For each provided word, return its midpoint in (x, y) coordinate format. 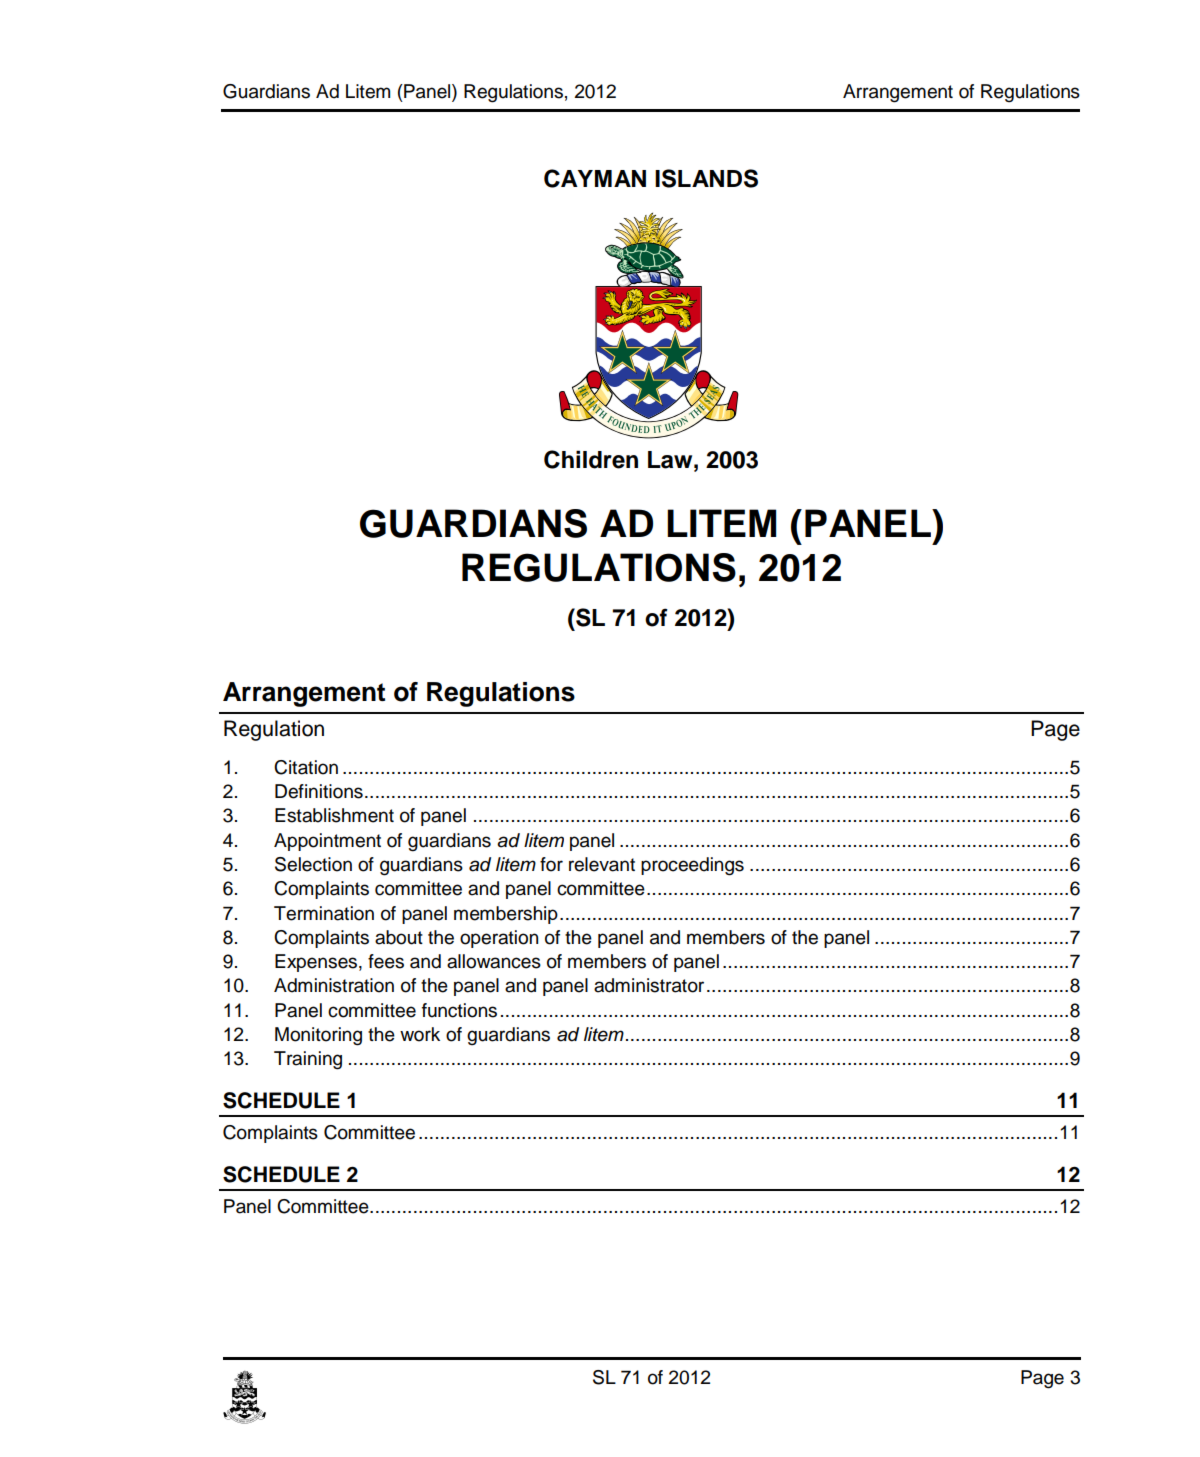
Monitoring (318, 1036)
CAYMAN (595, 178)
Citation (306, 767)
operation (499, 939)
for (551, 864)
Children (591, 459)
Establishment (334, 815)
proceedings (692, 866)
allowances (494, 961)
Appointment (327, 842)
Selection (313, 864)
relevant (602, 864)
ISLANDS (706, 178)
